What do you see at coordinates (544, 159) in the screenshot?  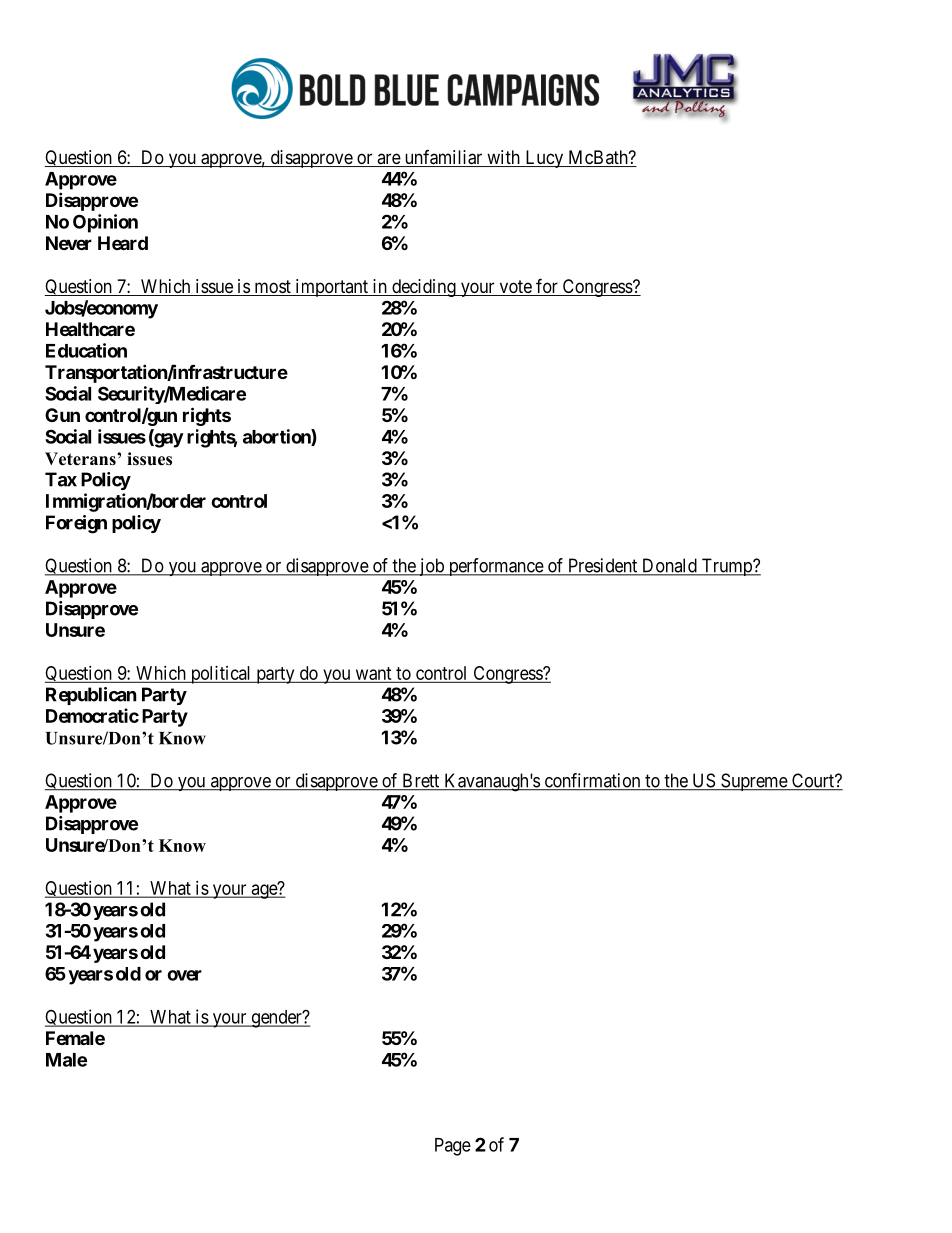 I see `Lucy` at bounding box center [544, 159].
